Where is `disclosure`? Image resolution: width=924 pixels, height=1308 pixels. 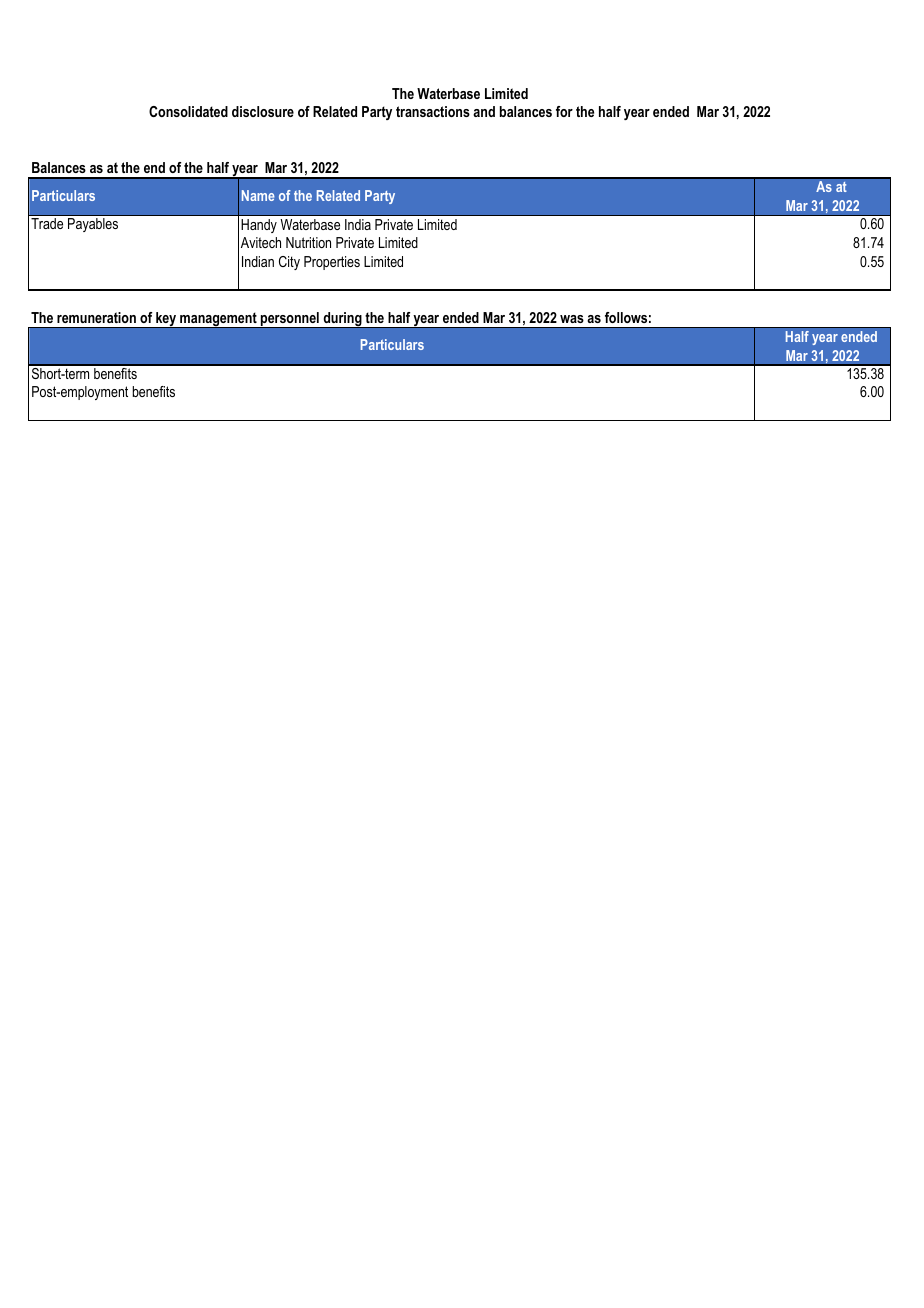 disclosure is located at coordinates (263, 111).
